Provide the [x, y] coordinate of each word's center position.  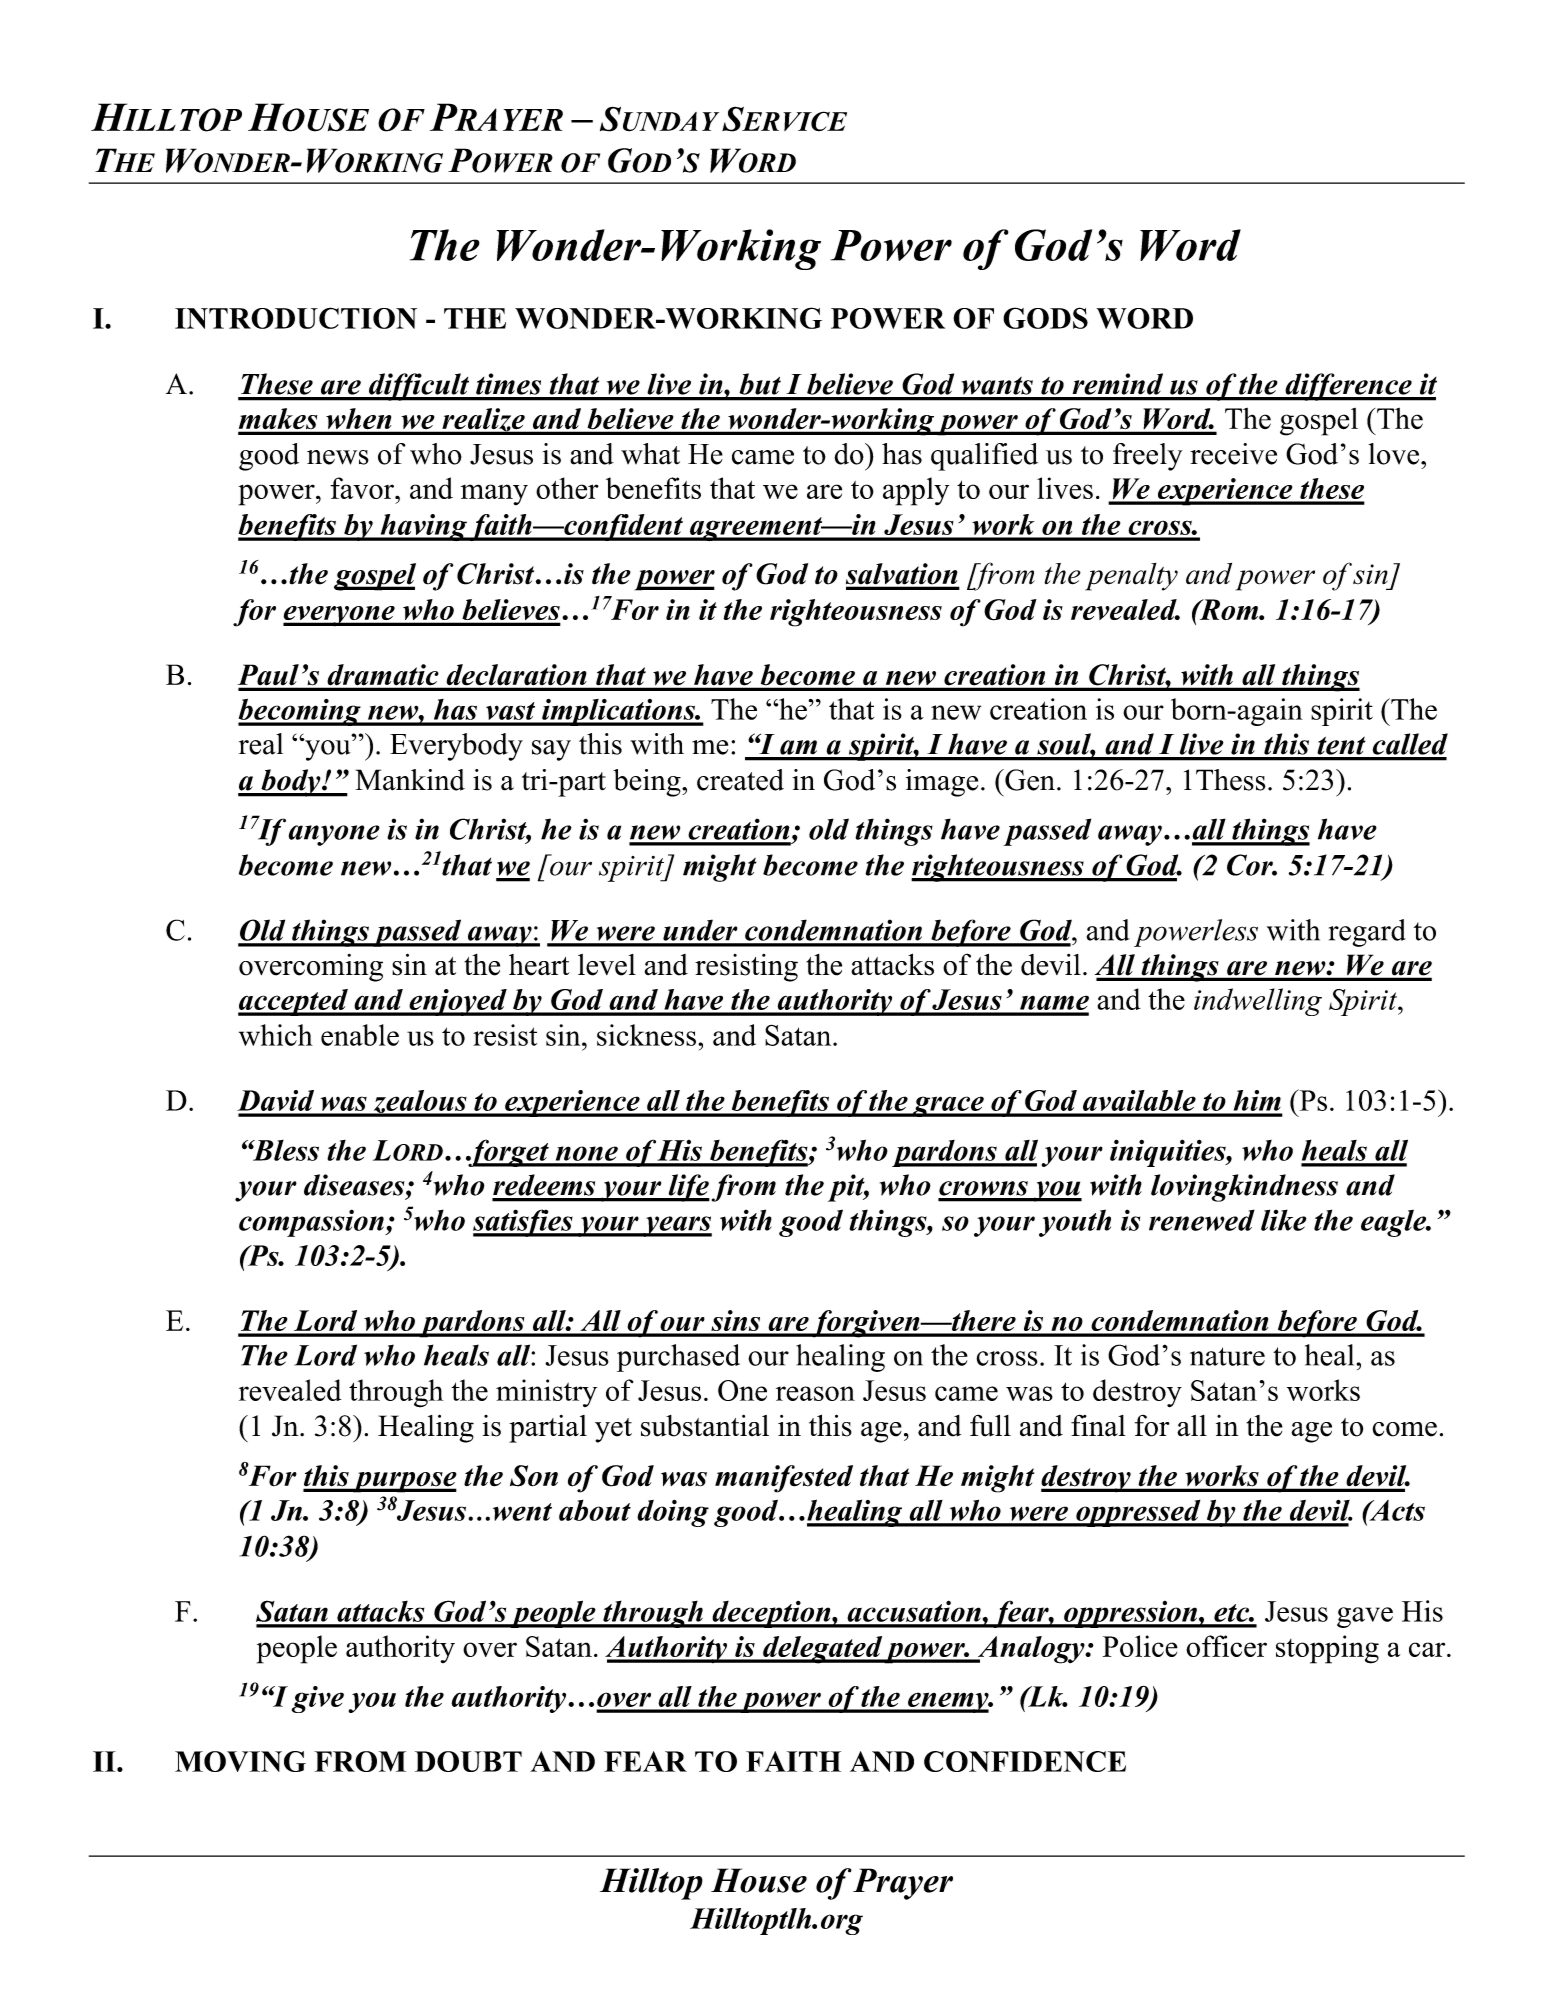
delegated [822, 1650]
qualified [984, 457]
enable [360, 1035]
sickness [646, 1035]
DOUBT [468, 1761]
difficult [419, 387]
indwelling [1258, 1002]
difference [1348, 387]
